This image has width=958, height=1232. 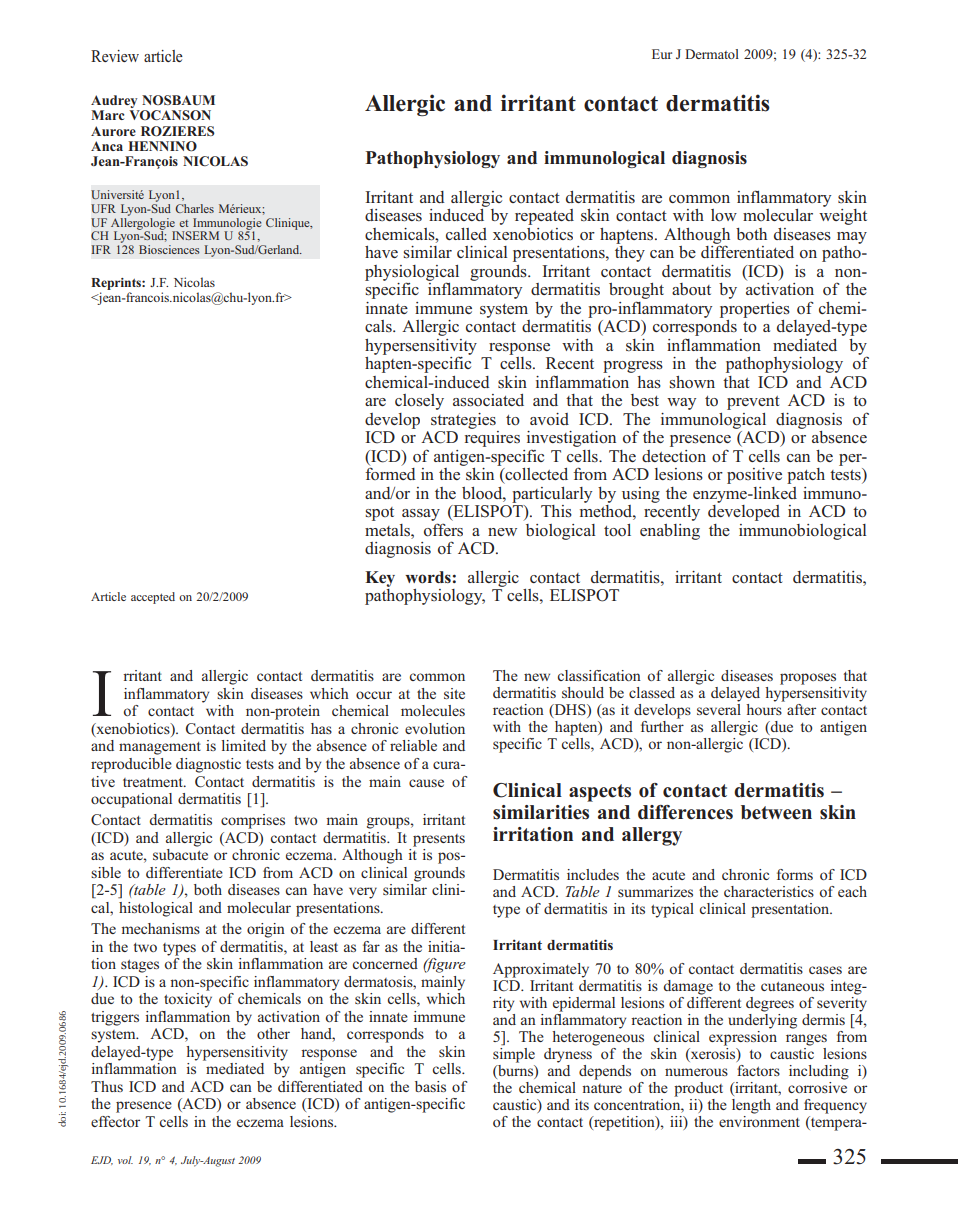 What do you see at coordinates (764, 709) in the image?
I see `hours` at bounding box center [764, 709].
